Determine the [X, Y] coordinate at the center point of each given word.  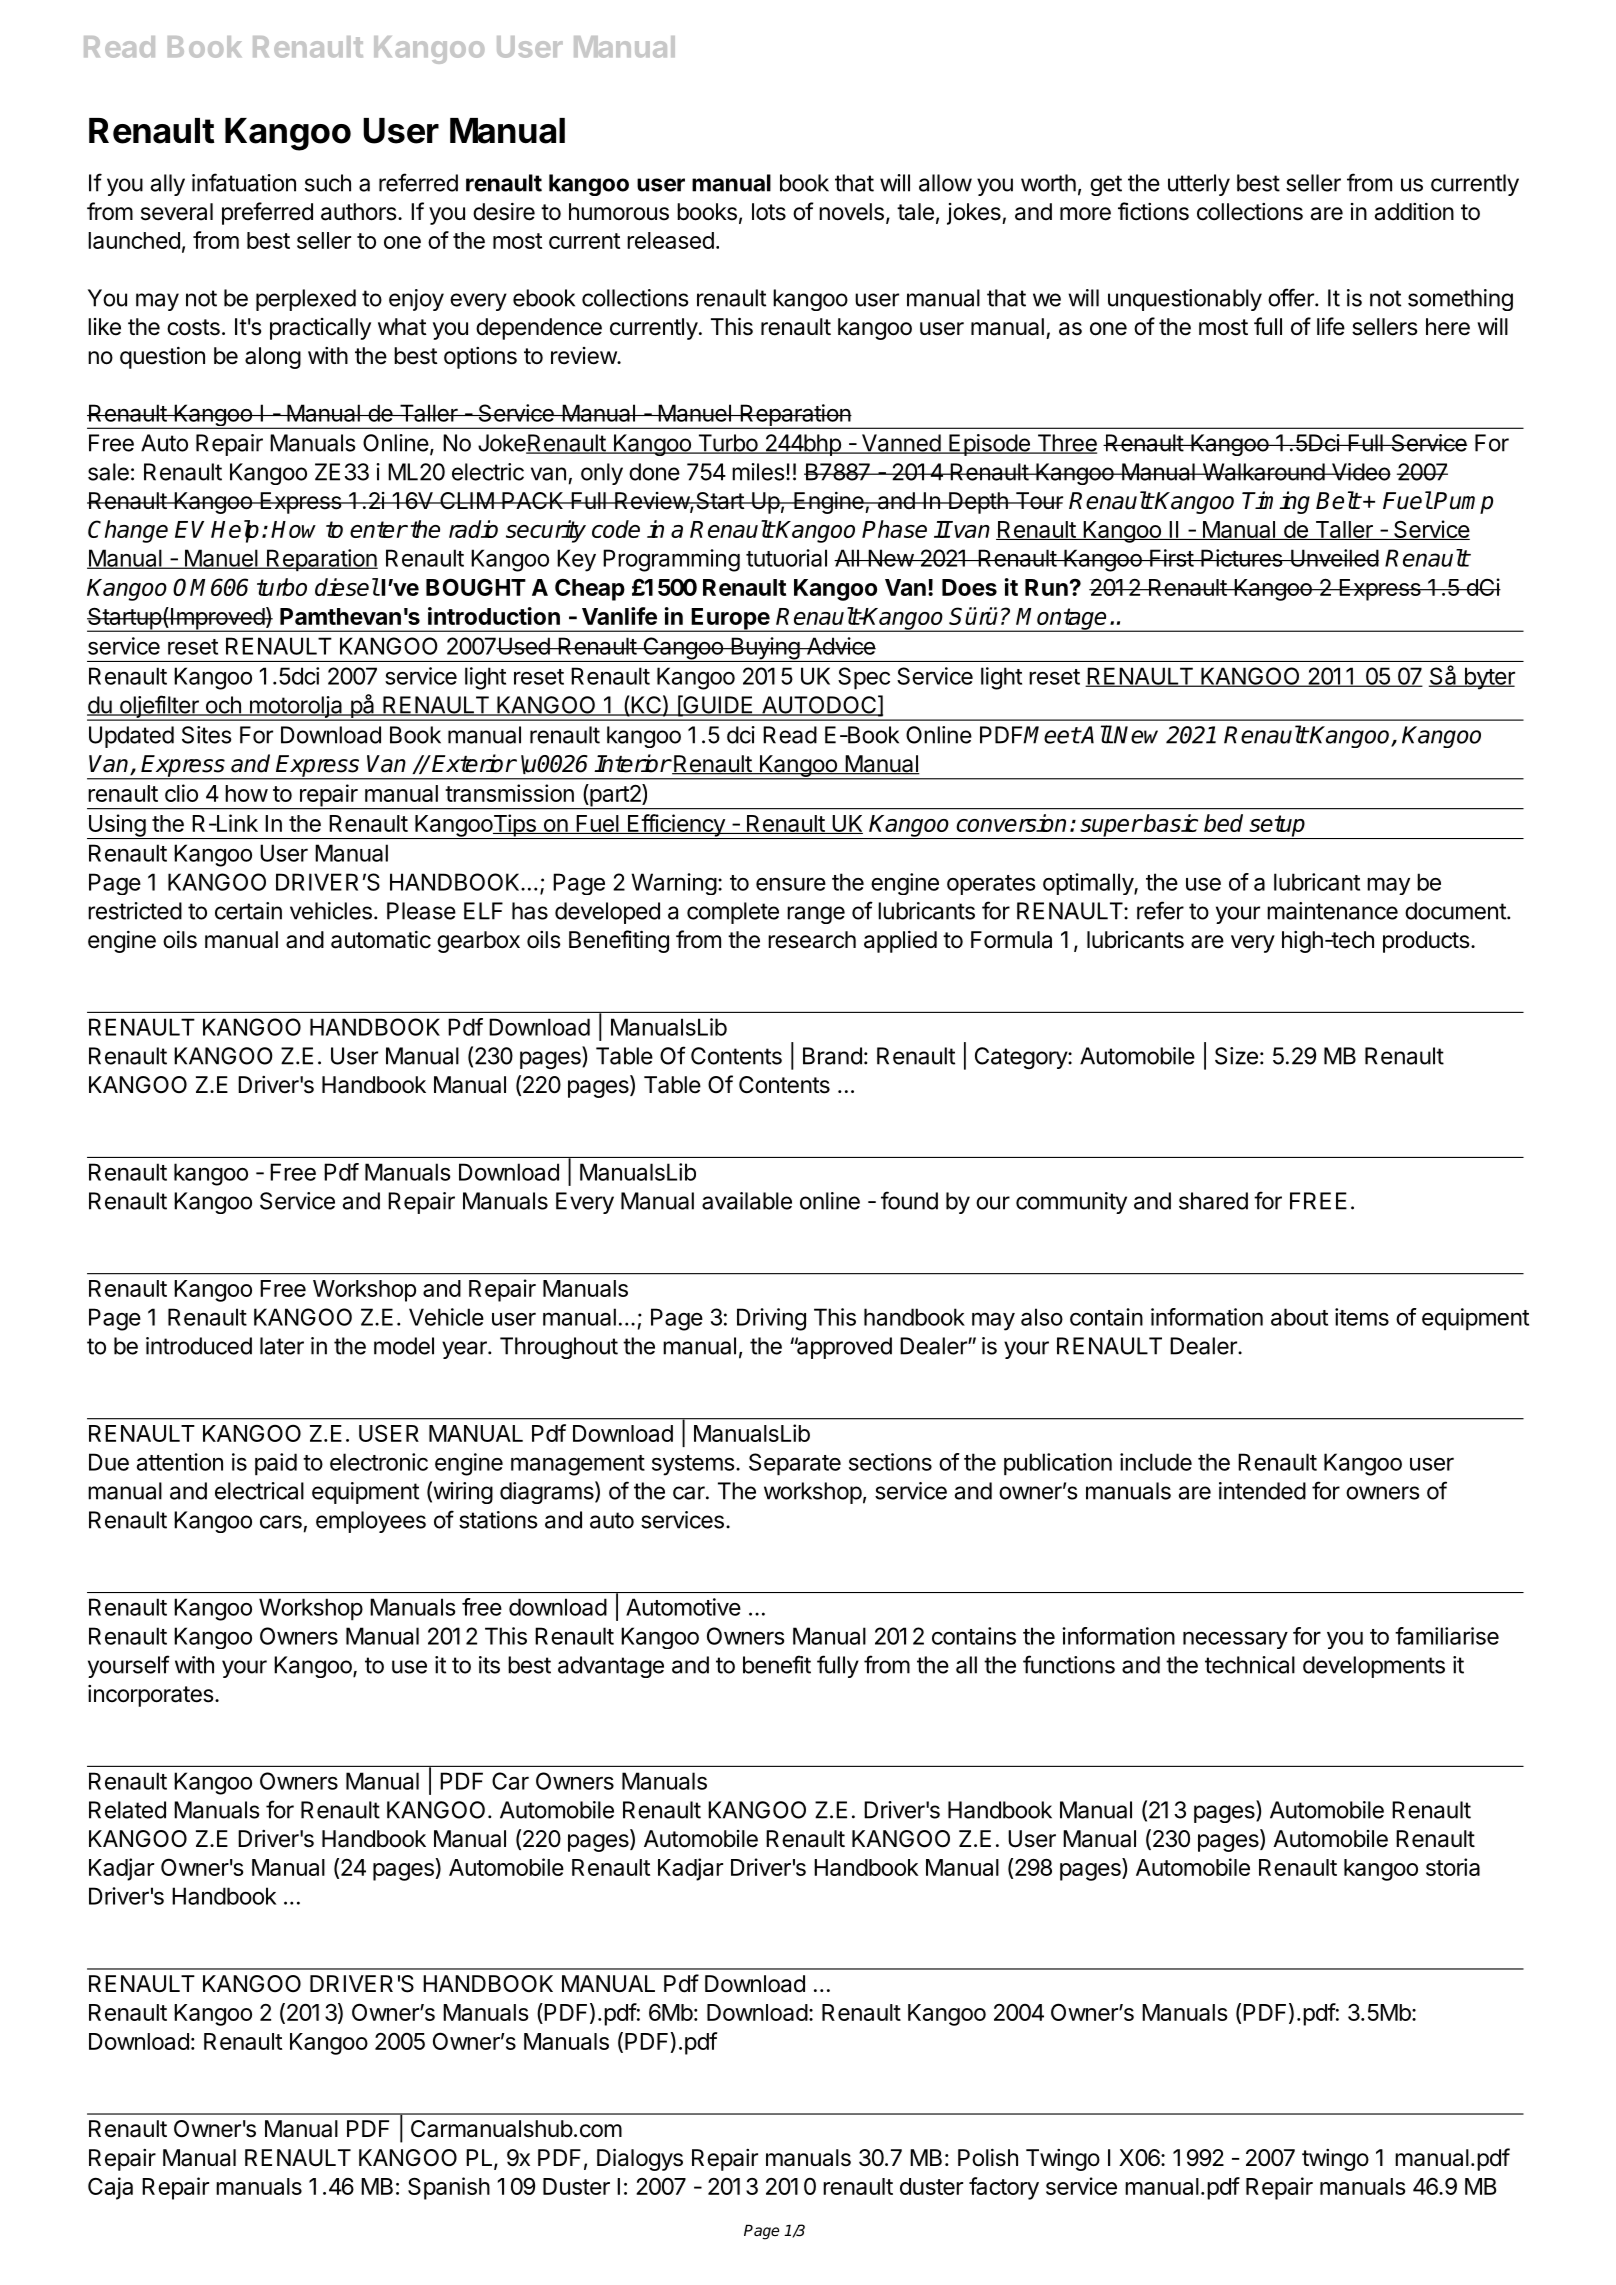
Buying [765, 649]
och [223, 706]
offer [1292, 297]
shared [1213, 1201]
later [282, 1346]
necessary [1235, 1640]
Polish [988, 2157]
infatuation [244, 182]
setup [1277, 827]
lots [769, 212]
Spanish [449, 2188]
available [747, 1201]
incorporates [151, 1696]
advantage [611, 1667]
